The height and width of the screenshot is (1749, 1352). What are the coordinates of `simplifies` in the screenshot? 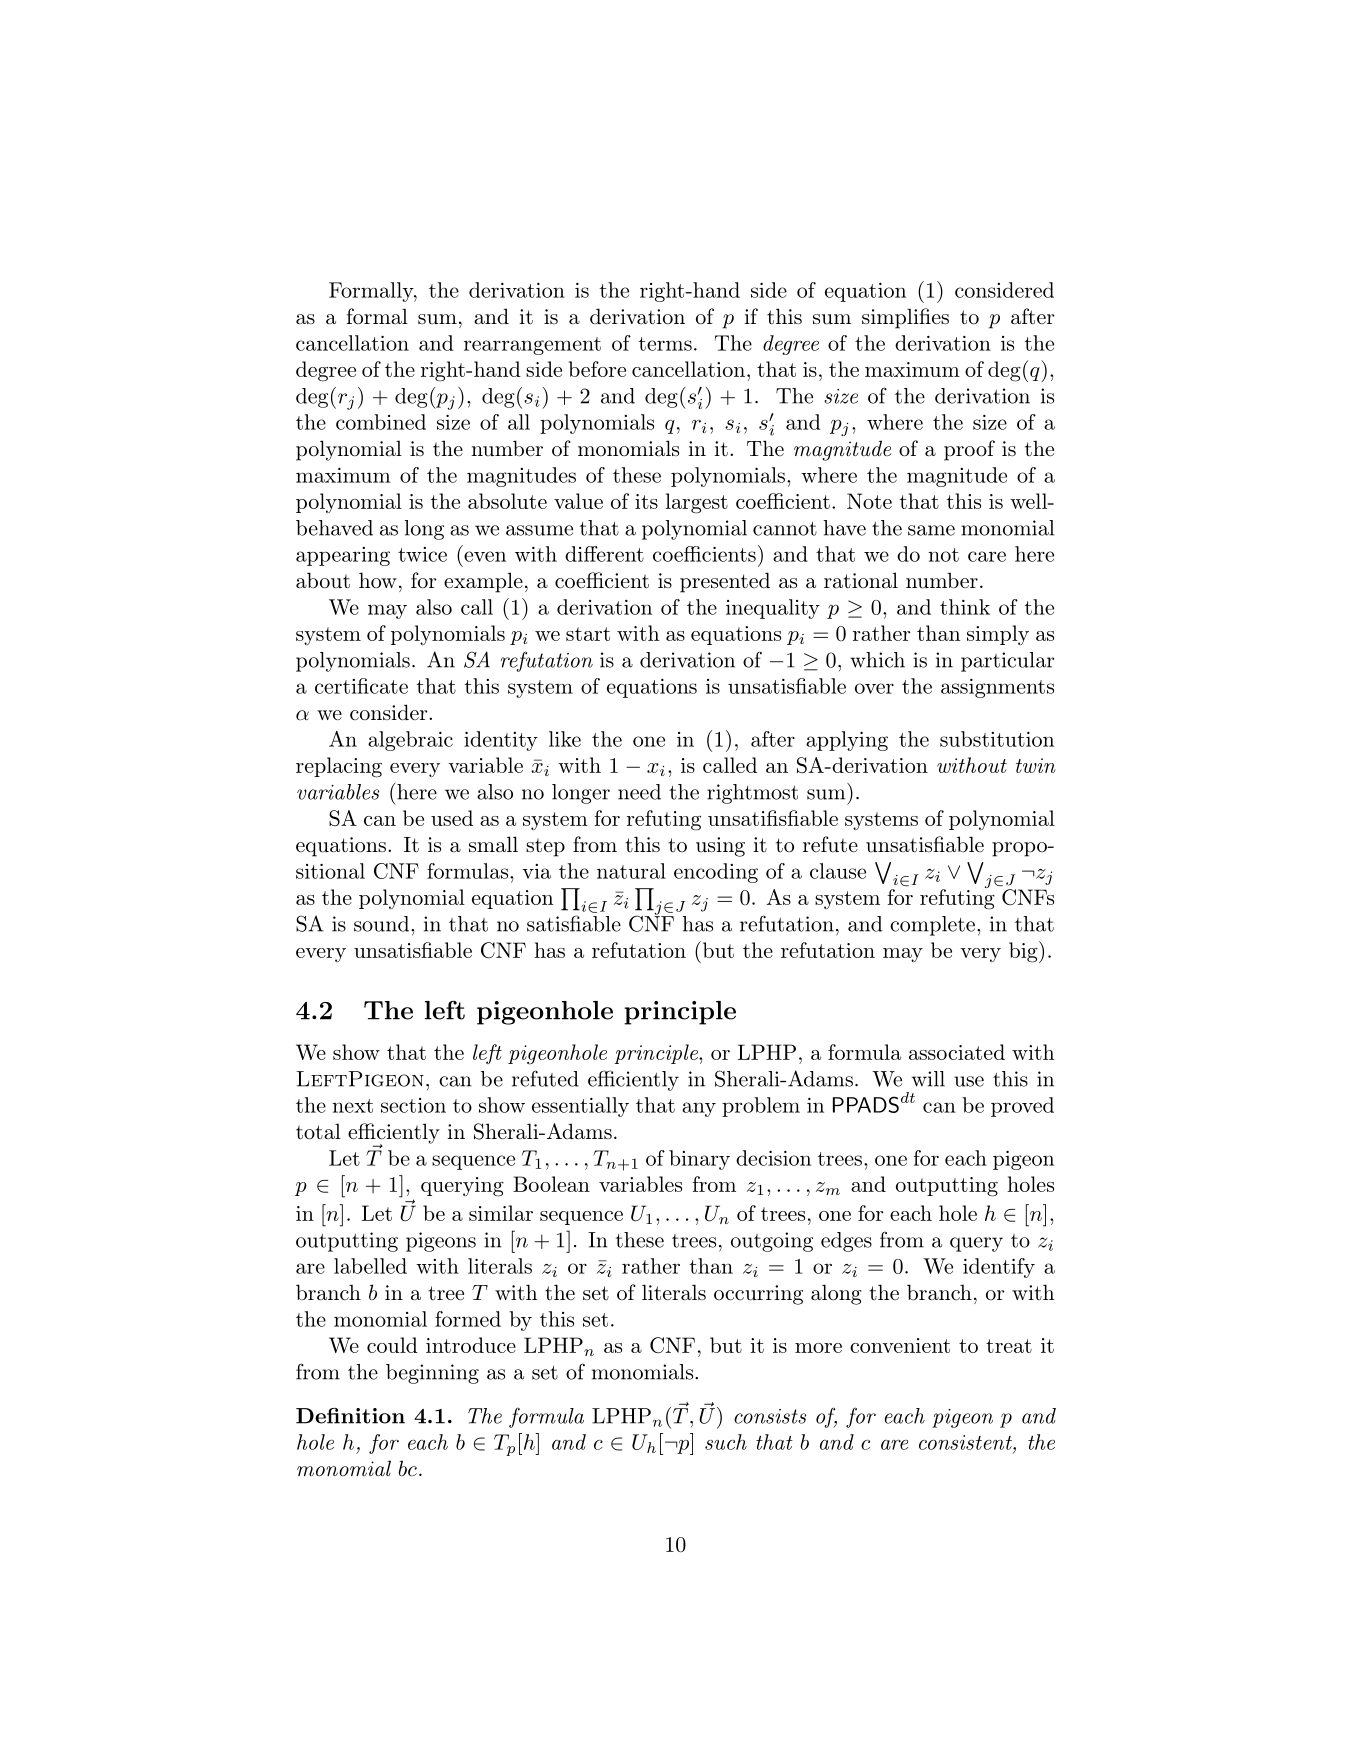 It's located at (905, 318).
